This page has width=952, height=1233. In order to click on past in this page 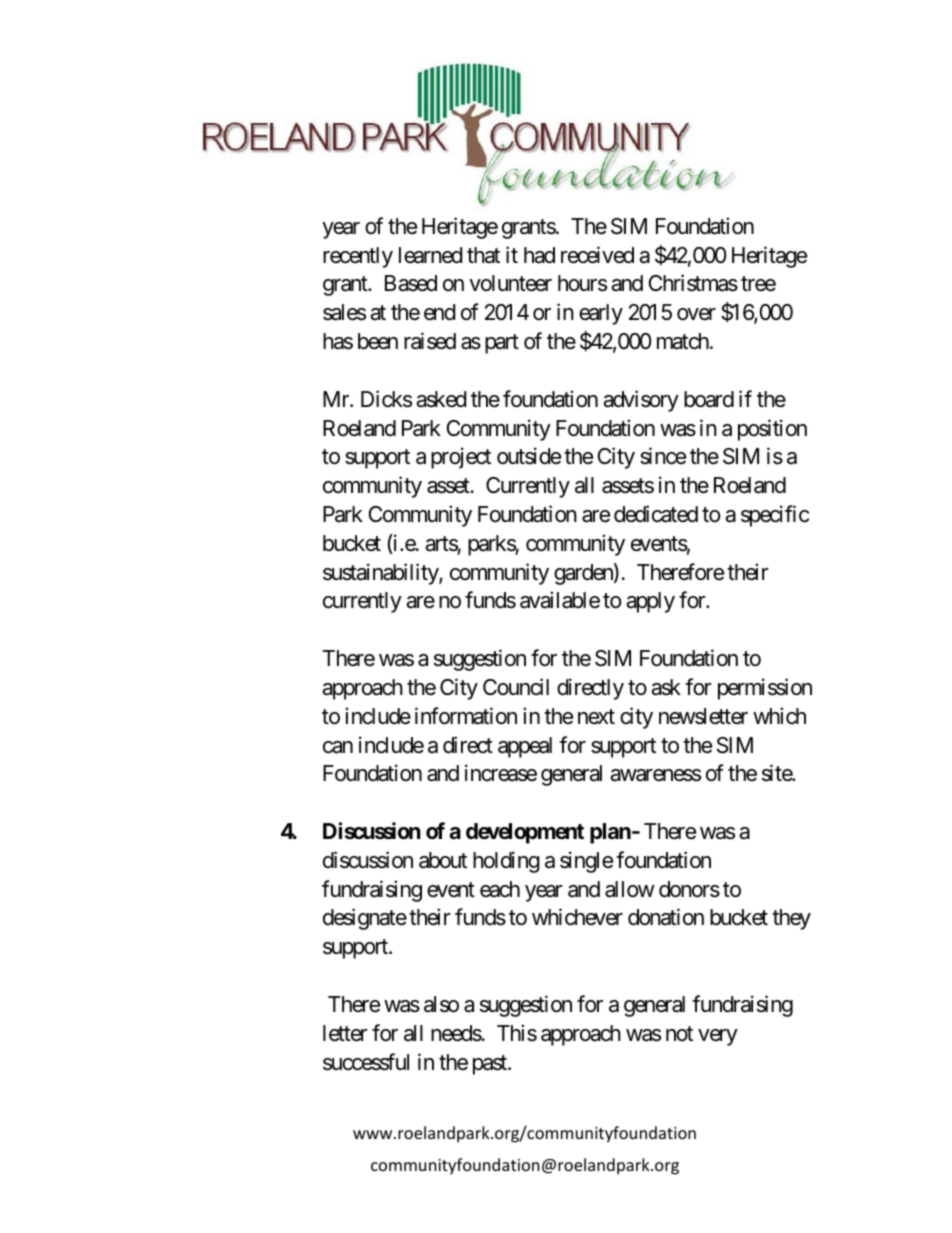, I will do `click(491, 1065)`.
